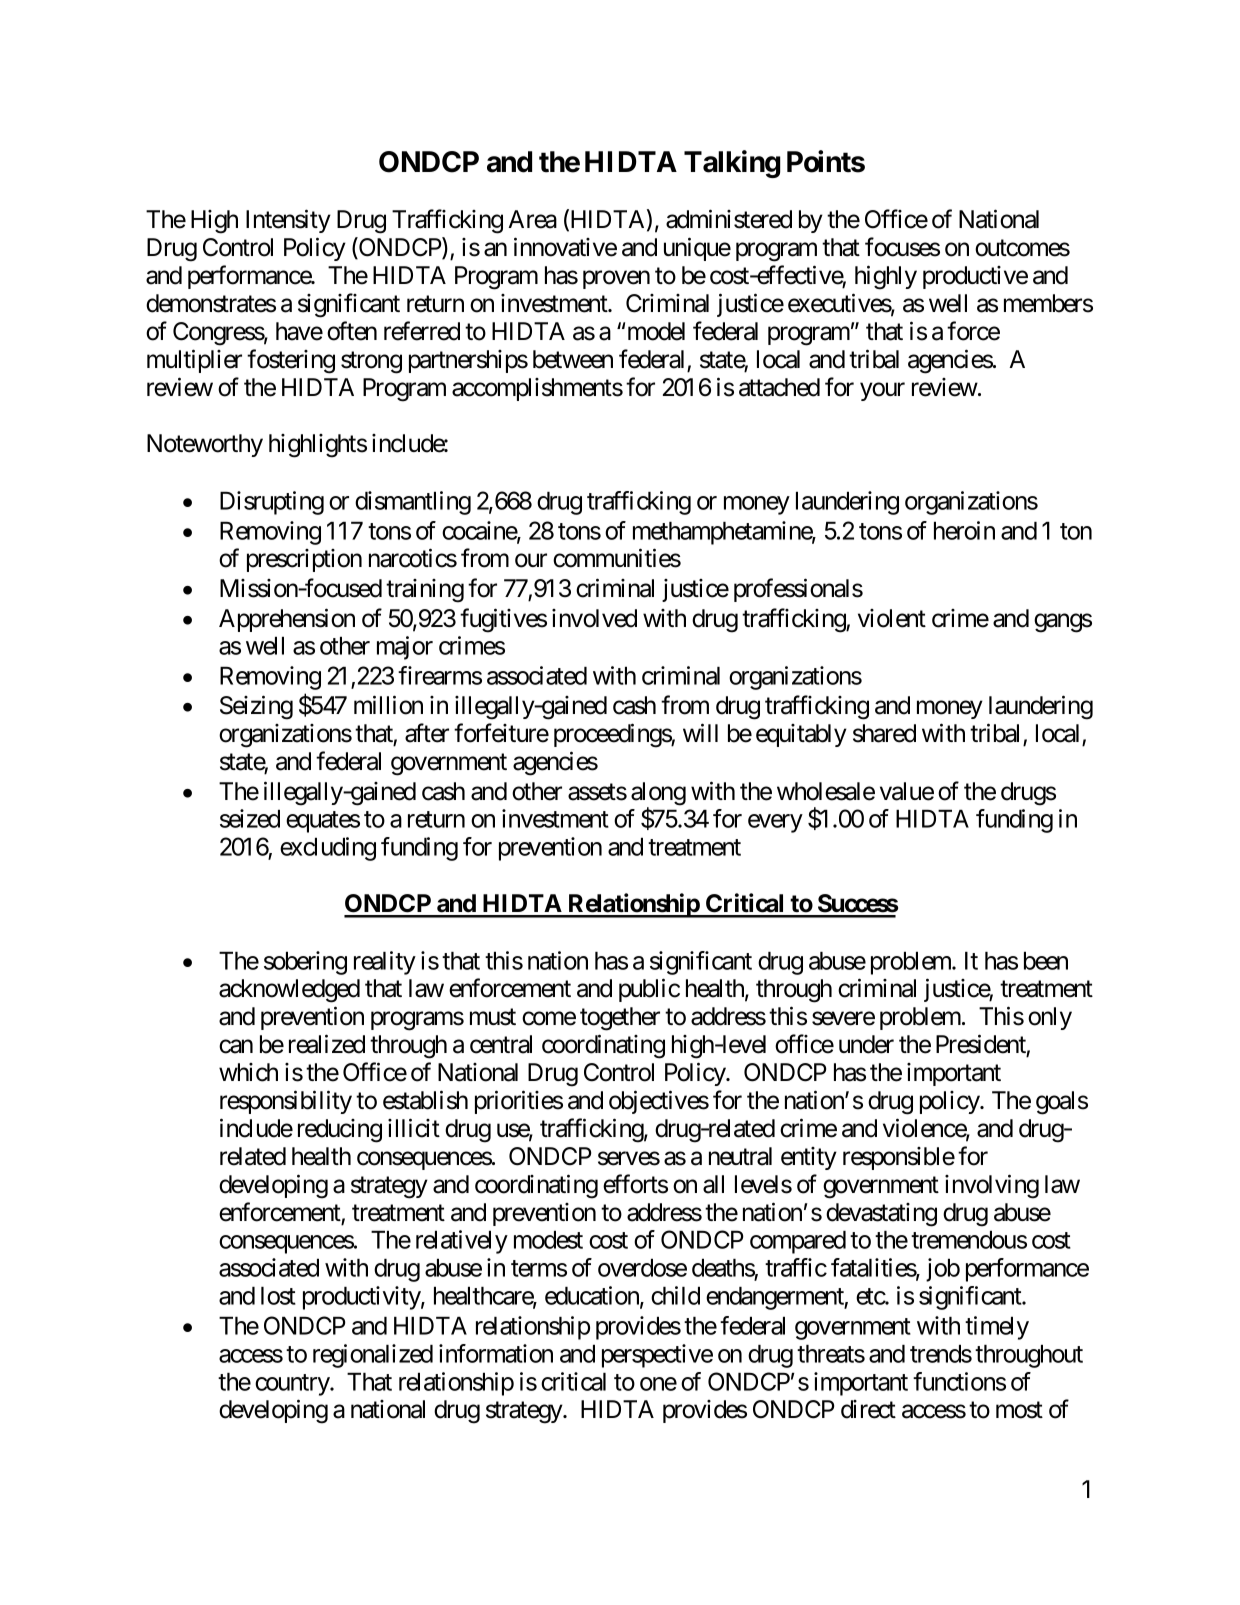 This screenshot has width=1240, height=1605. What do you see at coordinates (293, 1385) in the screenshot?
I see `country` at bounding box center [293, 1385].
